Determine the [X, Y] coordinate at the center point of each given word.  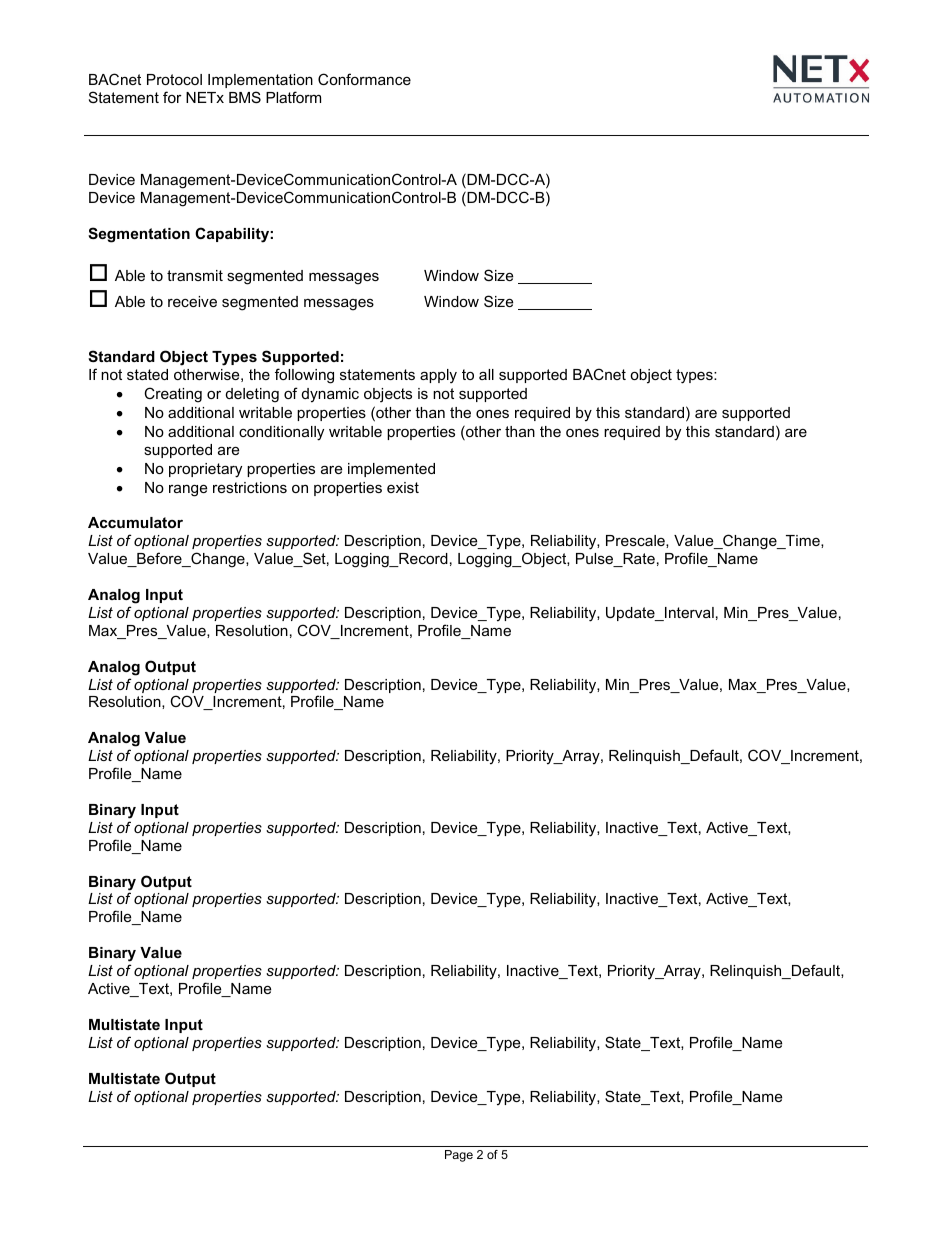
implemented [391, 470]
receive [192, 301]
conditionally [281, 433]
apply [438, 376]
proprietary [205, 470]
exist [403, 487]
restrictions [250, 487]
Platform [293, 97]
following [304, 376]
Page [459, 1156]
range [188, 490]
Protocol [174, 79]
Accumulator [135, 522]
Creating [173, 395]
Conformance [364, 79]
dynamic [330, 395]
